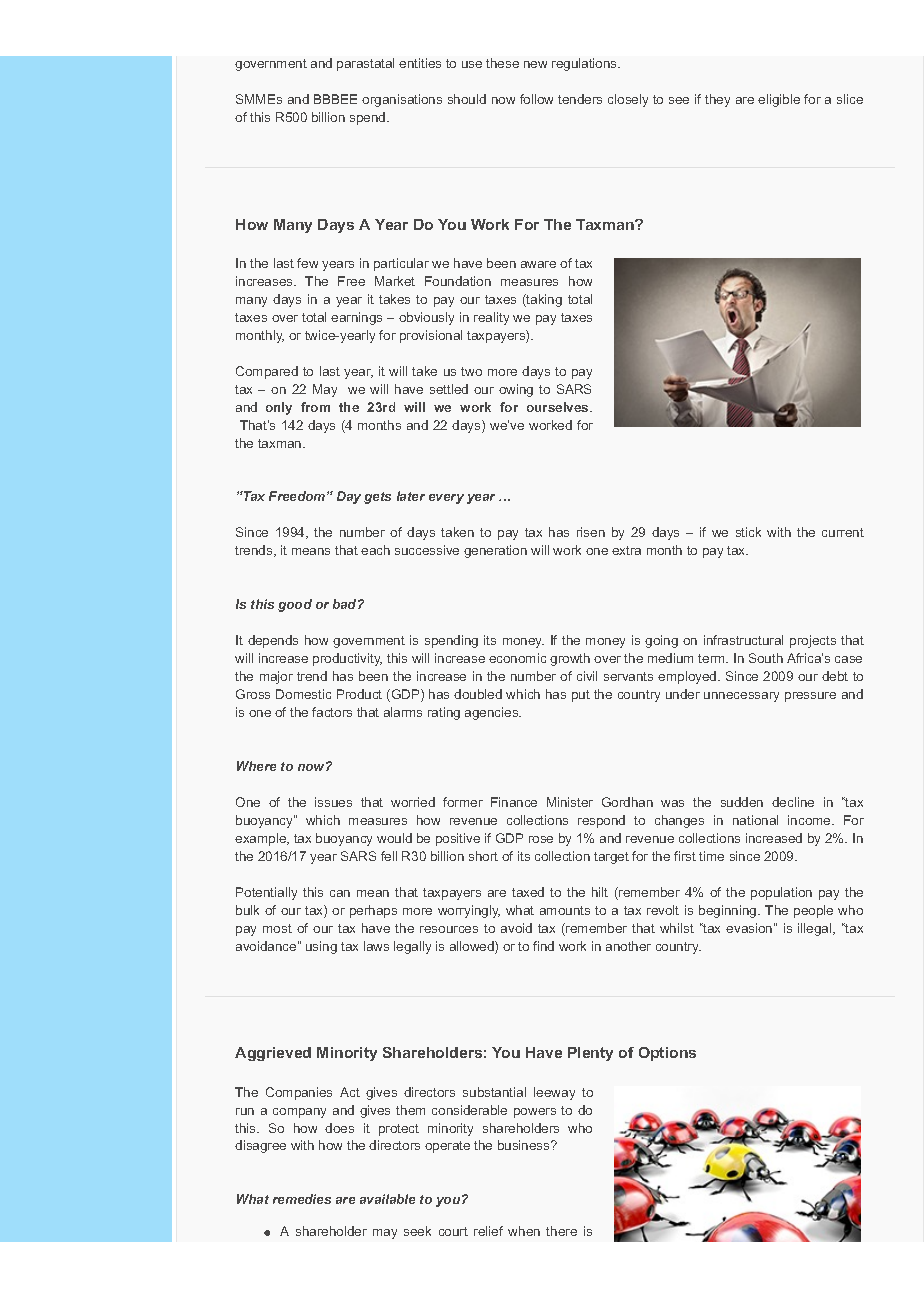 This document has height=1308, width=924. What do you see at coordinates (781, 893) in the document?
I see `population` at bounding box center [781, 893].
